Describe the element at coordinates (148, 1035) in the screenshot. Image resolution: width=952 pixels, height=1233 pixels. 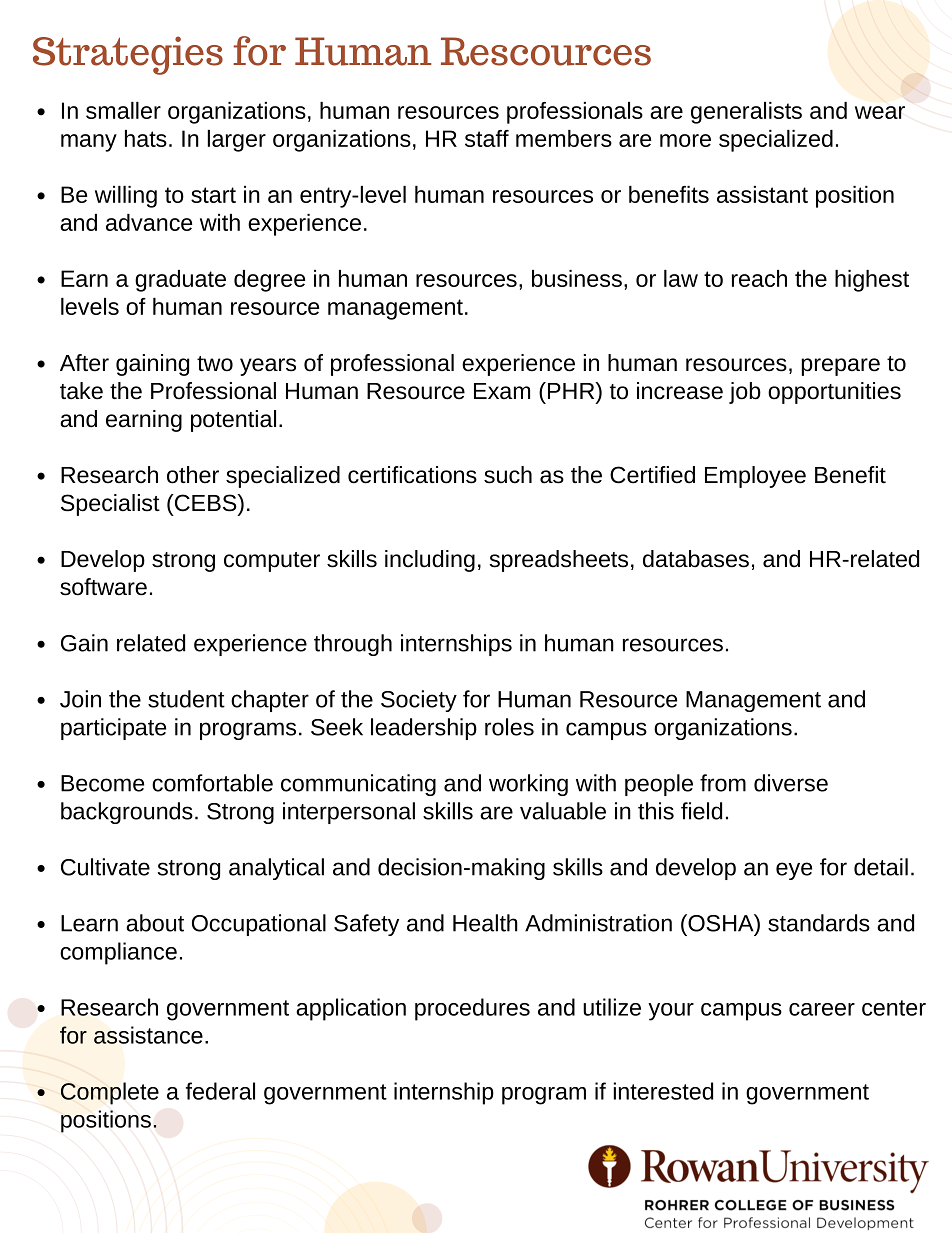
I see `assistance` at that location.
